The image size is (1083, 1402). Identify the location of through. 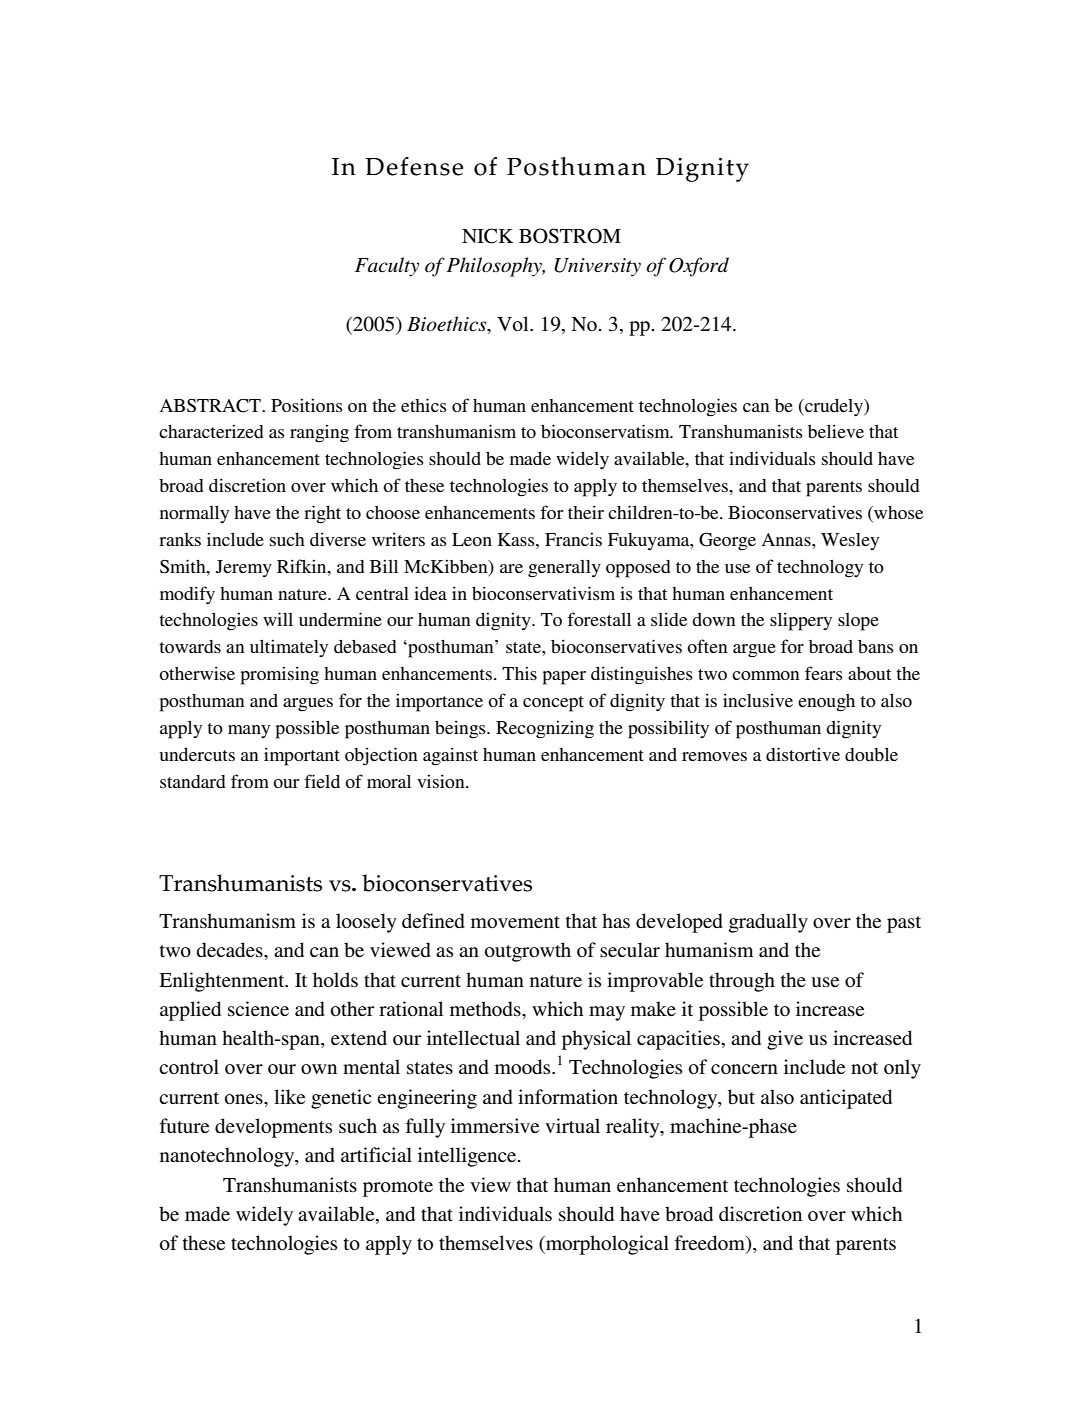
(742, 982).
